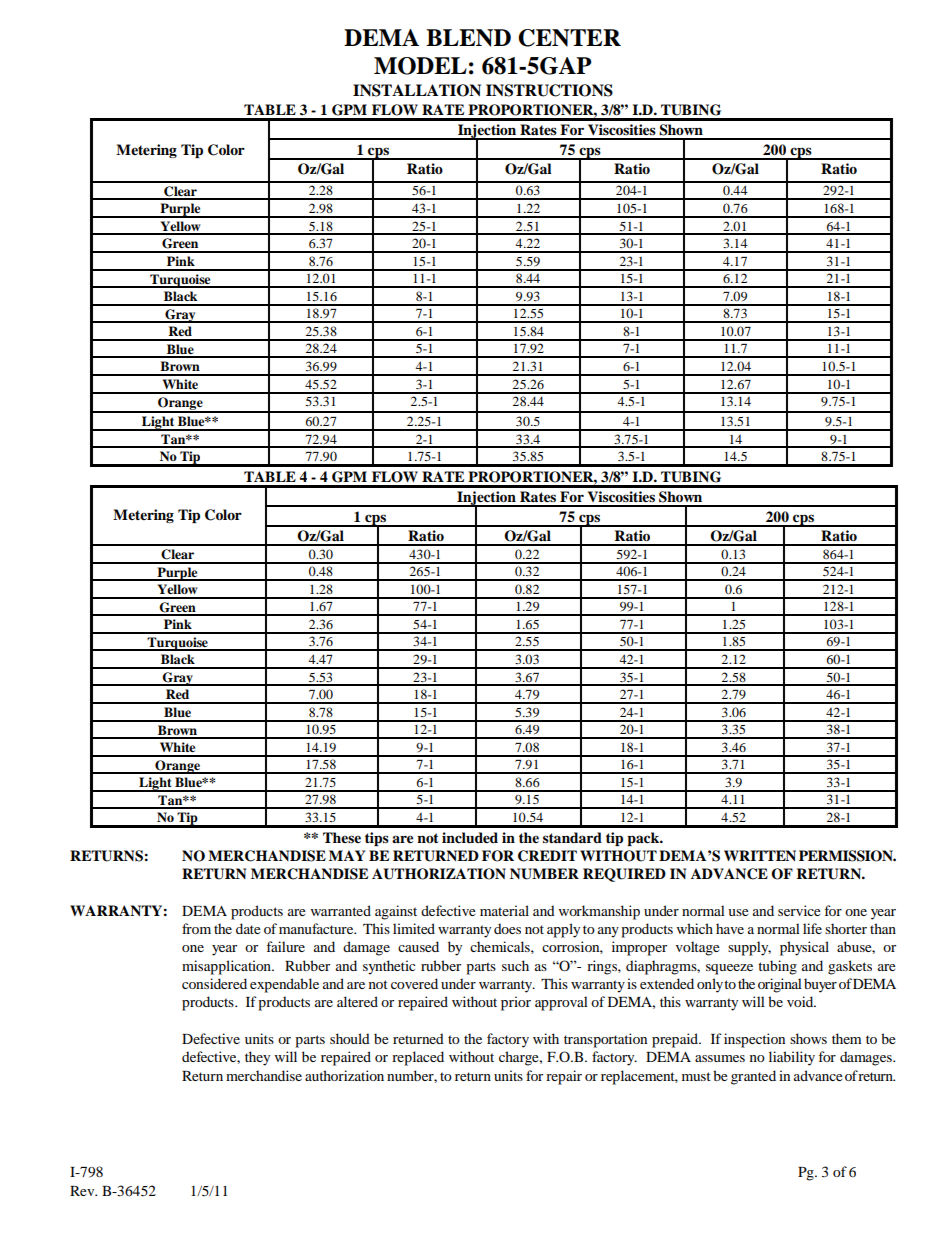 The height and width of the screenshot is (1233, 952). I want to click on included, so click(470, 838).
